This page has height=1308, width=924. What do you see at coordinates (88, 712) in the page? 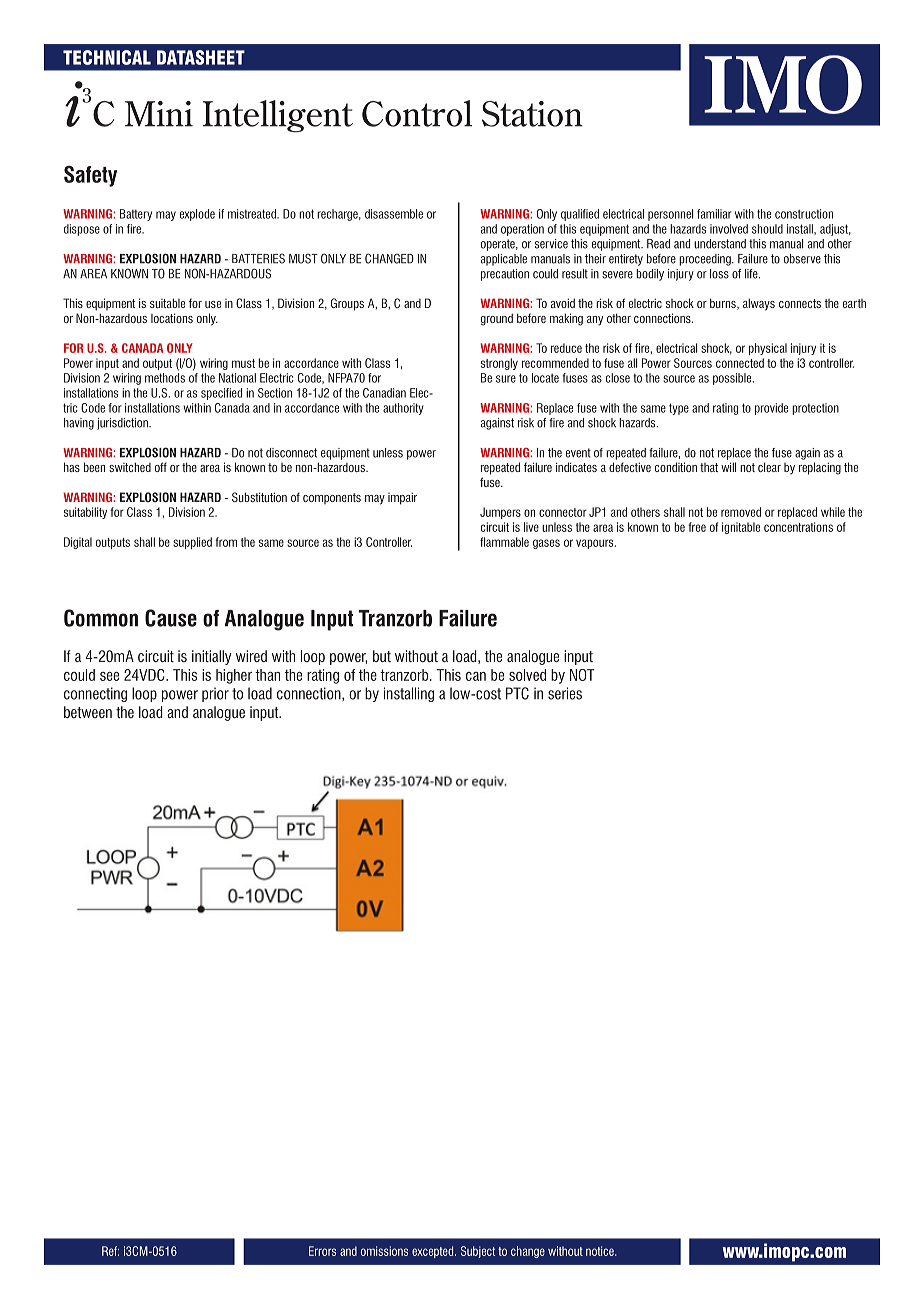
I see `between` at bounding box center [88, 712].
